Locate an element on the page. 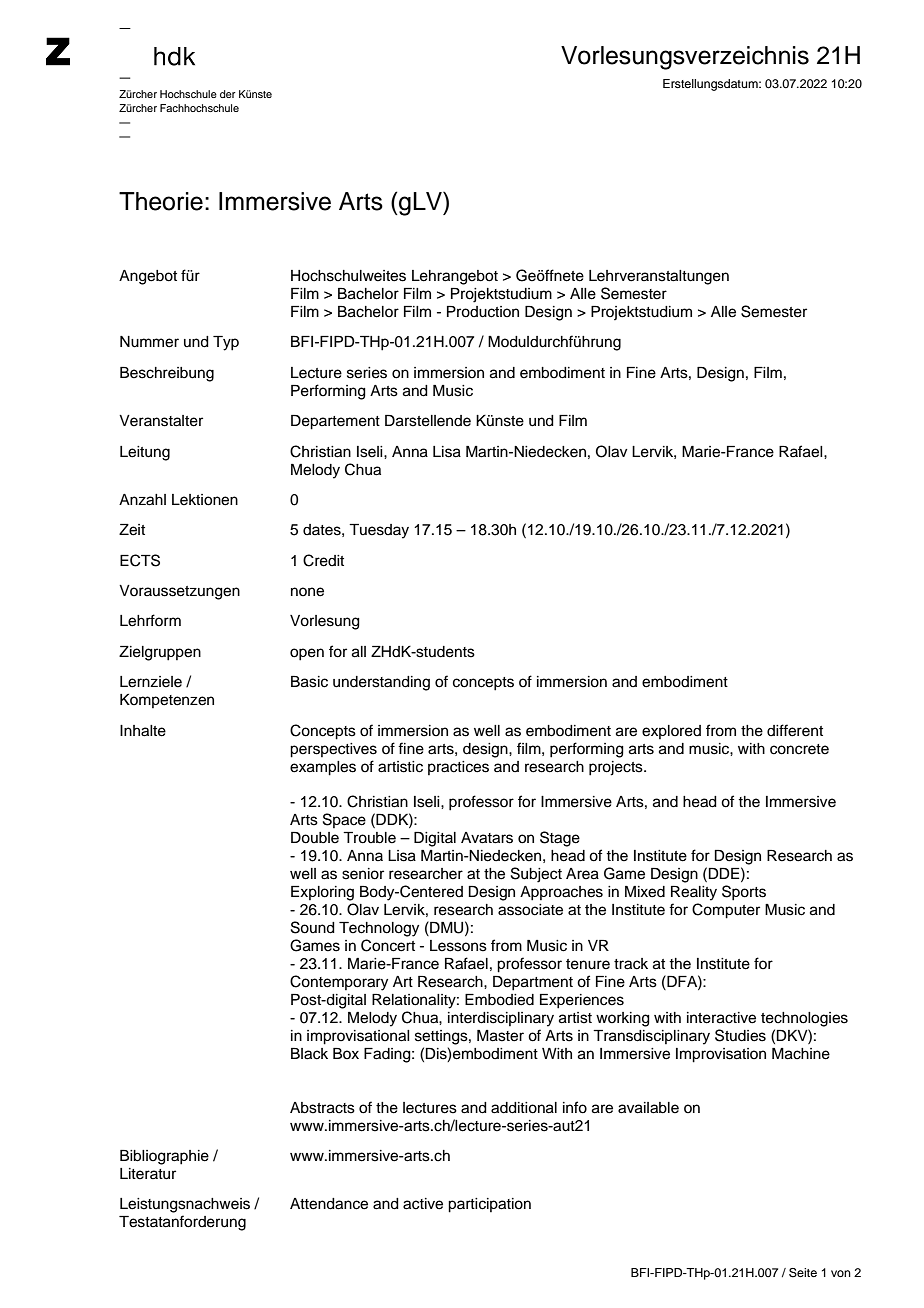 Image resolution: width=924 pixels, height=1308 pixels. Sports is located at coordinates (744, 893).
